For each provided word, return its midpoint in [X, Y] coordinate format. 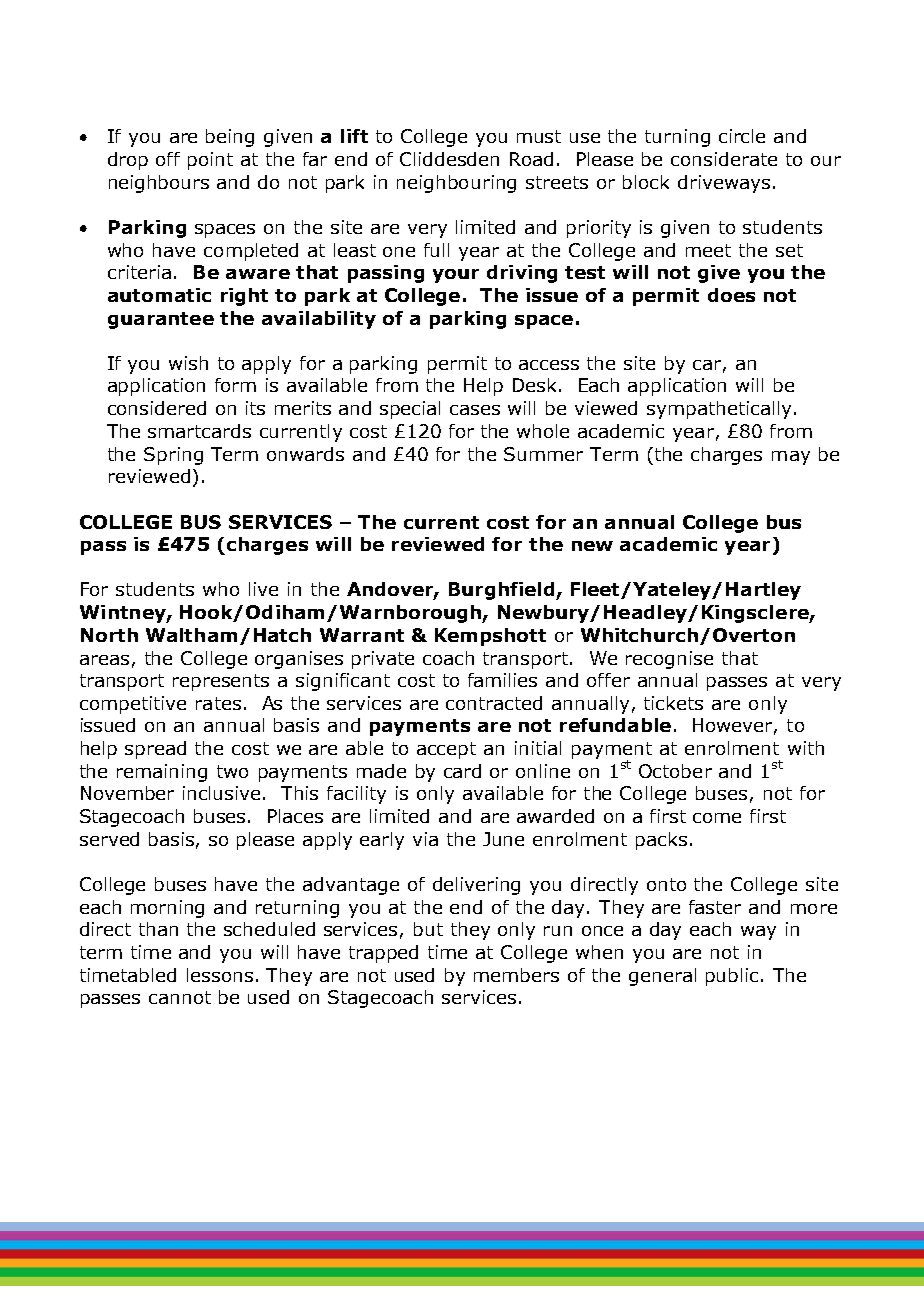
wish [188, 363]
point [210, 161]
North [109, 635]
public [732, 977]
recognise [669, 660]
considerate [724, 159]
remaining [162, 773]
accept [446, 750]
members [516, 975]
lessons [220, 975]
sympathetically [721, 410]
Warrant [362, 635]
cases [475, 410]
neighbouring [456, 184]
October [675, 771]
